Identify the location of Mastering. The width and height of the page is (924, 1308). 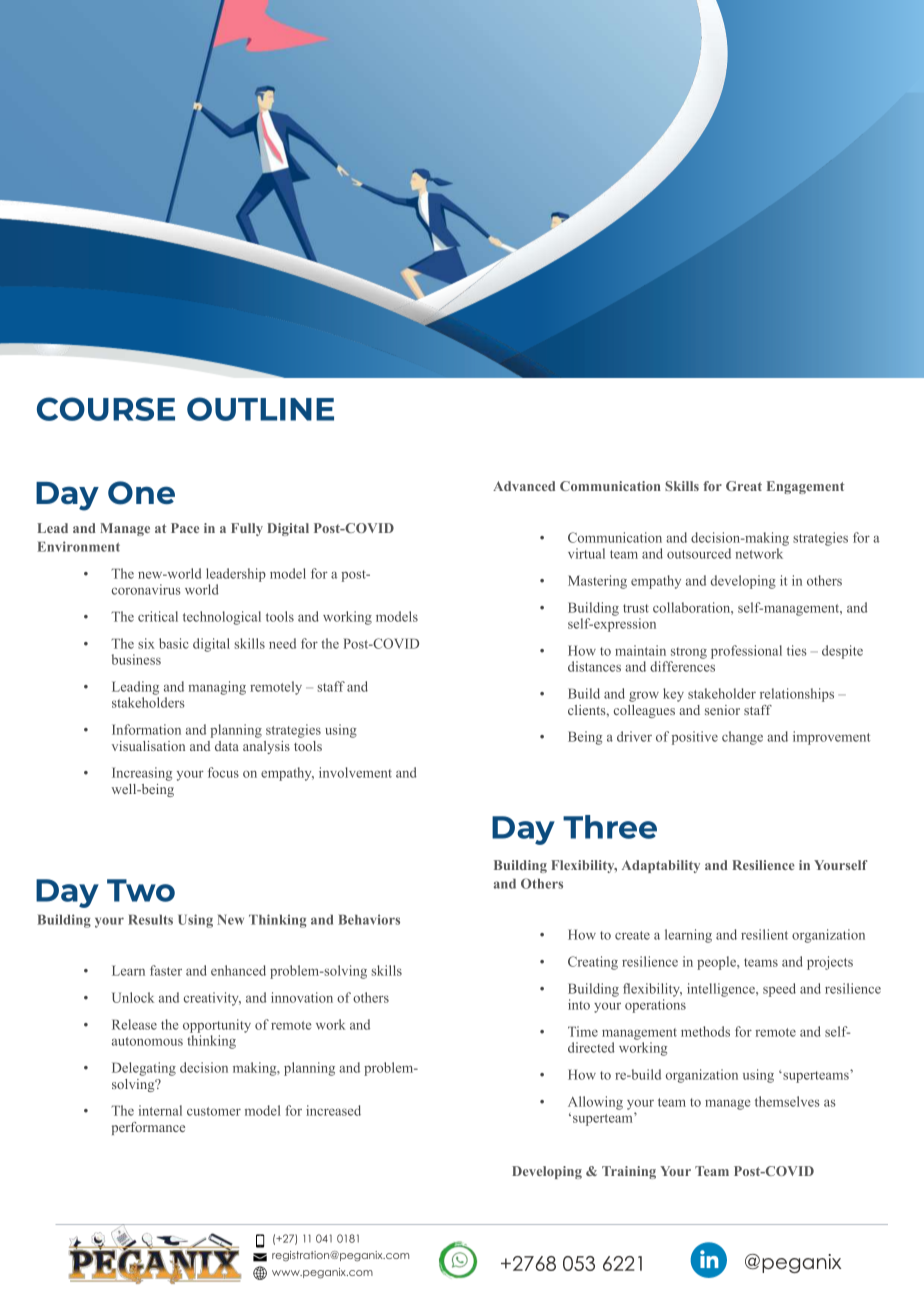
(597, 582).
